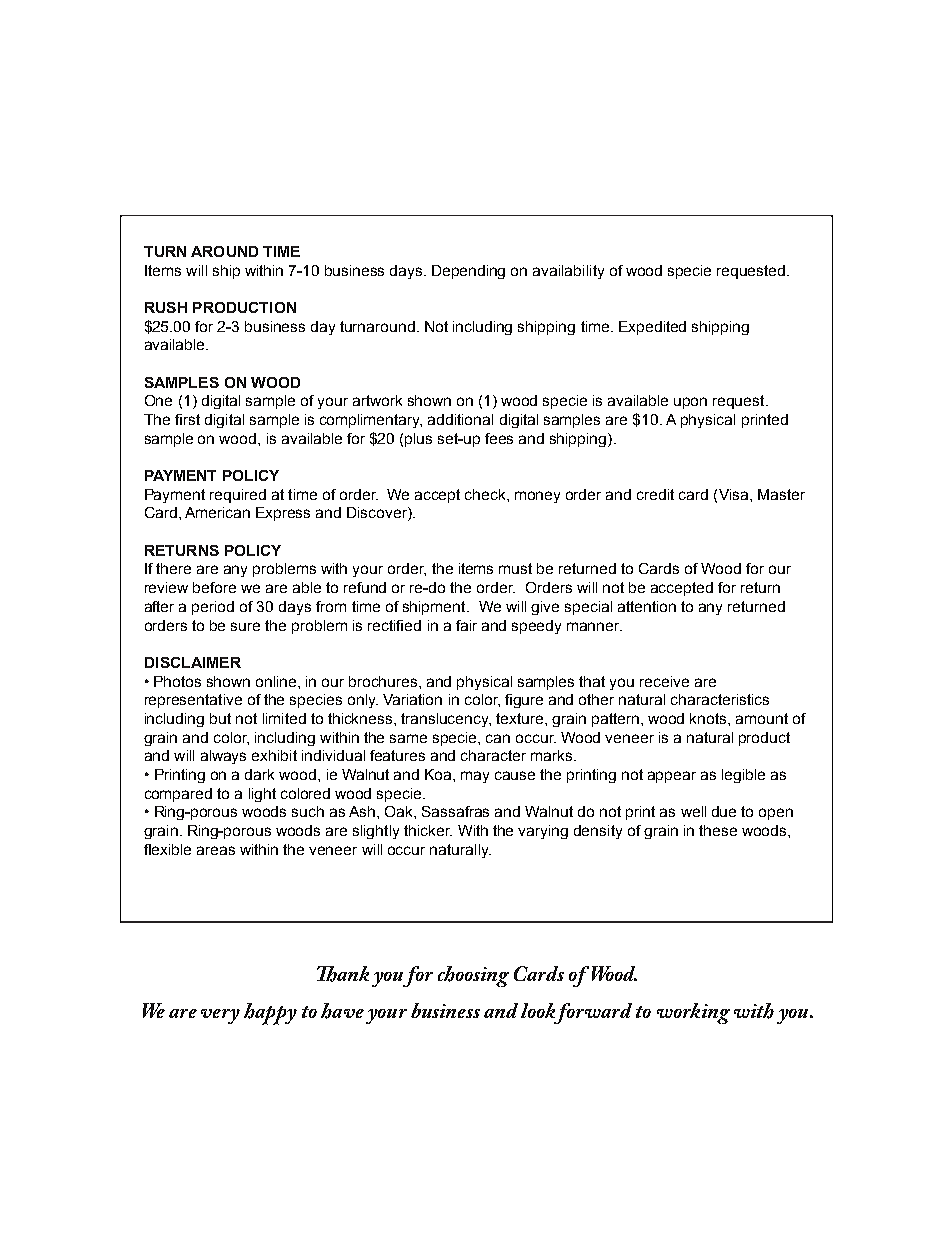 This screenshot has width=952, height=1233. I want to click on fair, so click(466, 625).
